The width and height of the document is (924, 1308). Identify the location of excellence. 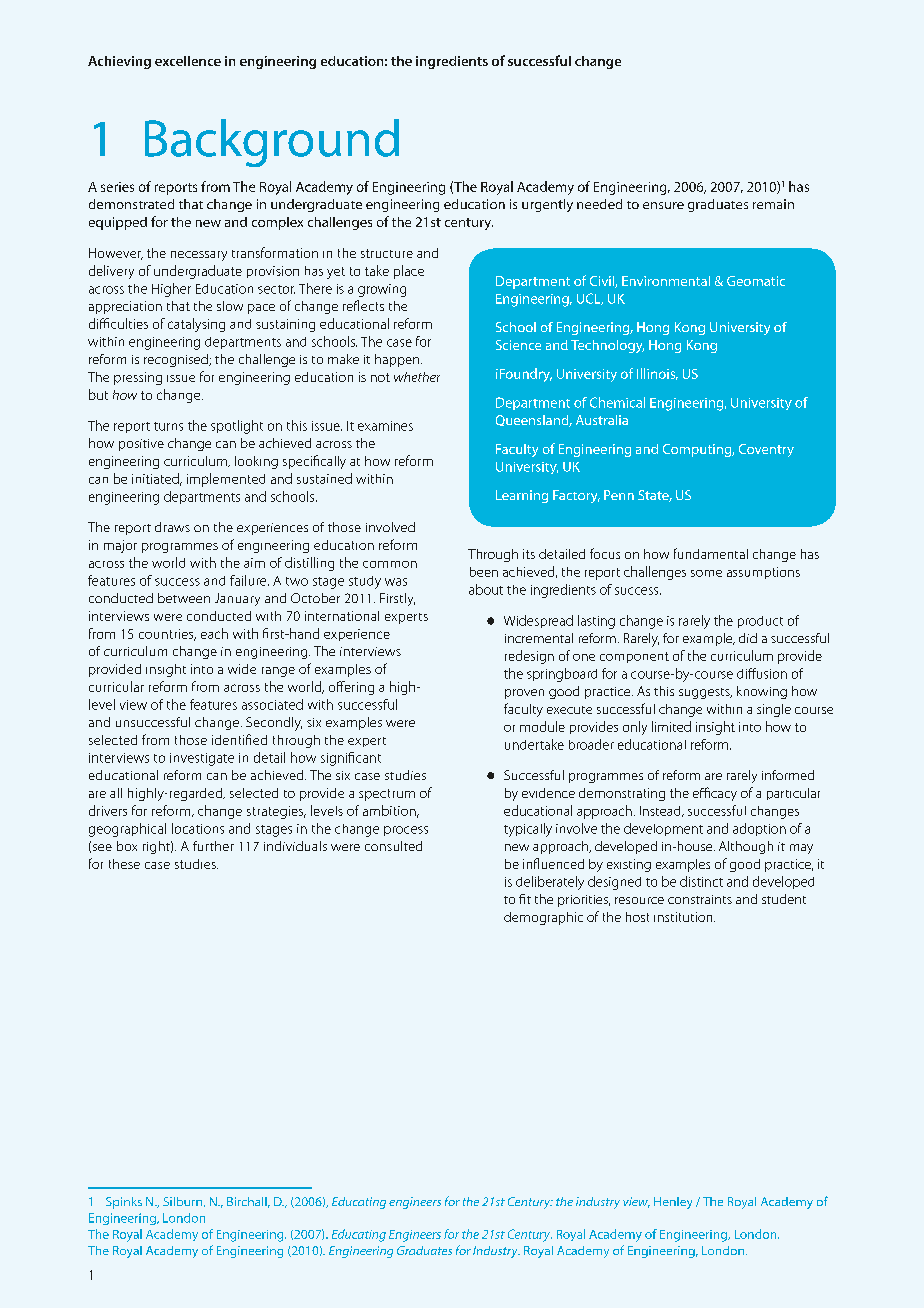
(188, 61).
